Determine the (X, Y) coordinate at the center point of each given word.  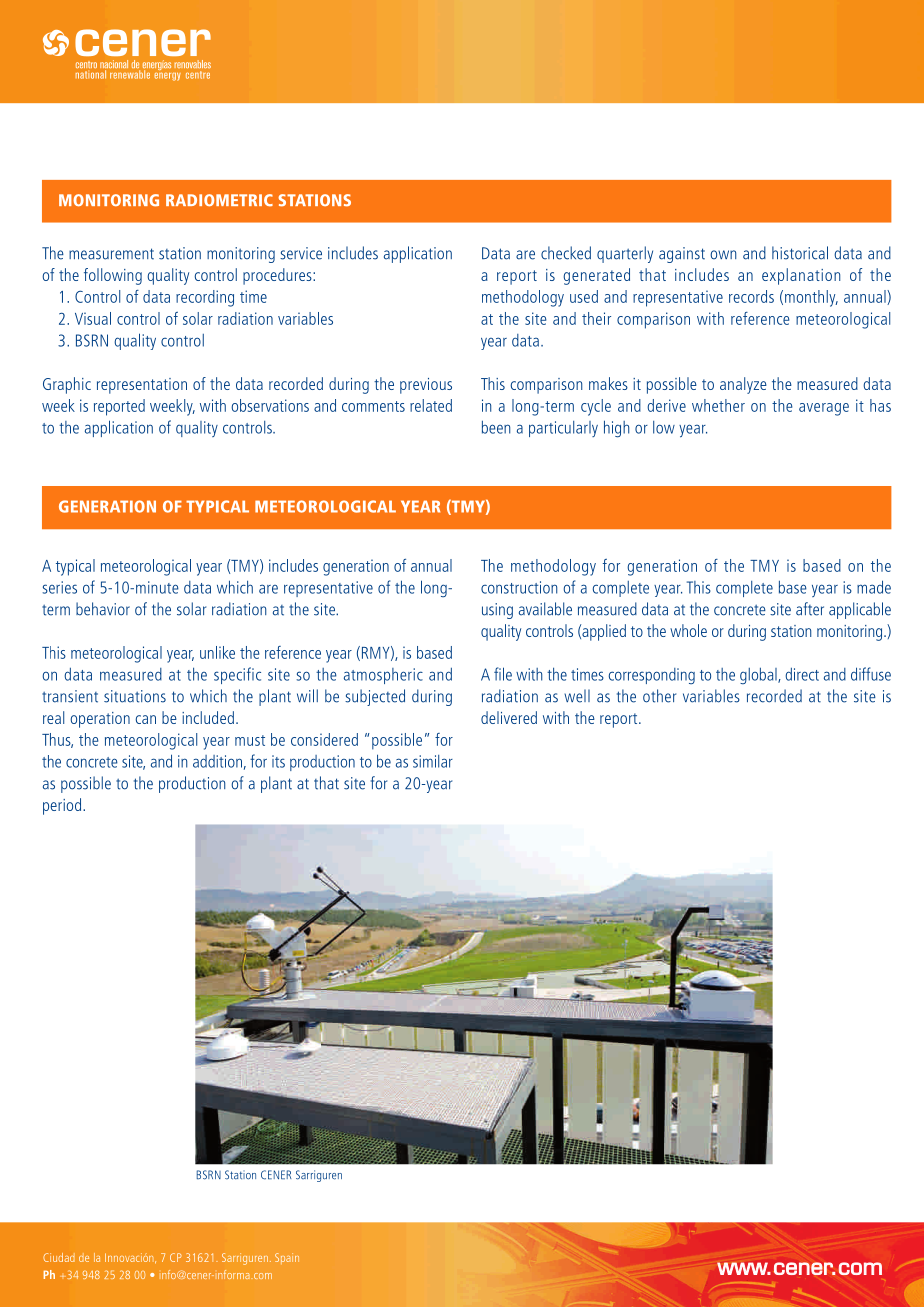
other (659, 696)
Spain (287, 1258)
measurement (111, 254)
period (62, 806)
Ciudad (59, 1257)
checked (566, 253)
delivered (509, 717)
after (810, 609)
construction (519, 587)
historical (800, 253)
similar (433, 761)
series (59, 587)
